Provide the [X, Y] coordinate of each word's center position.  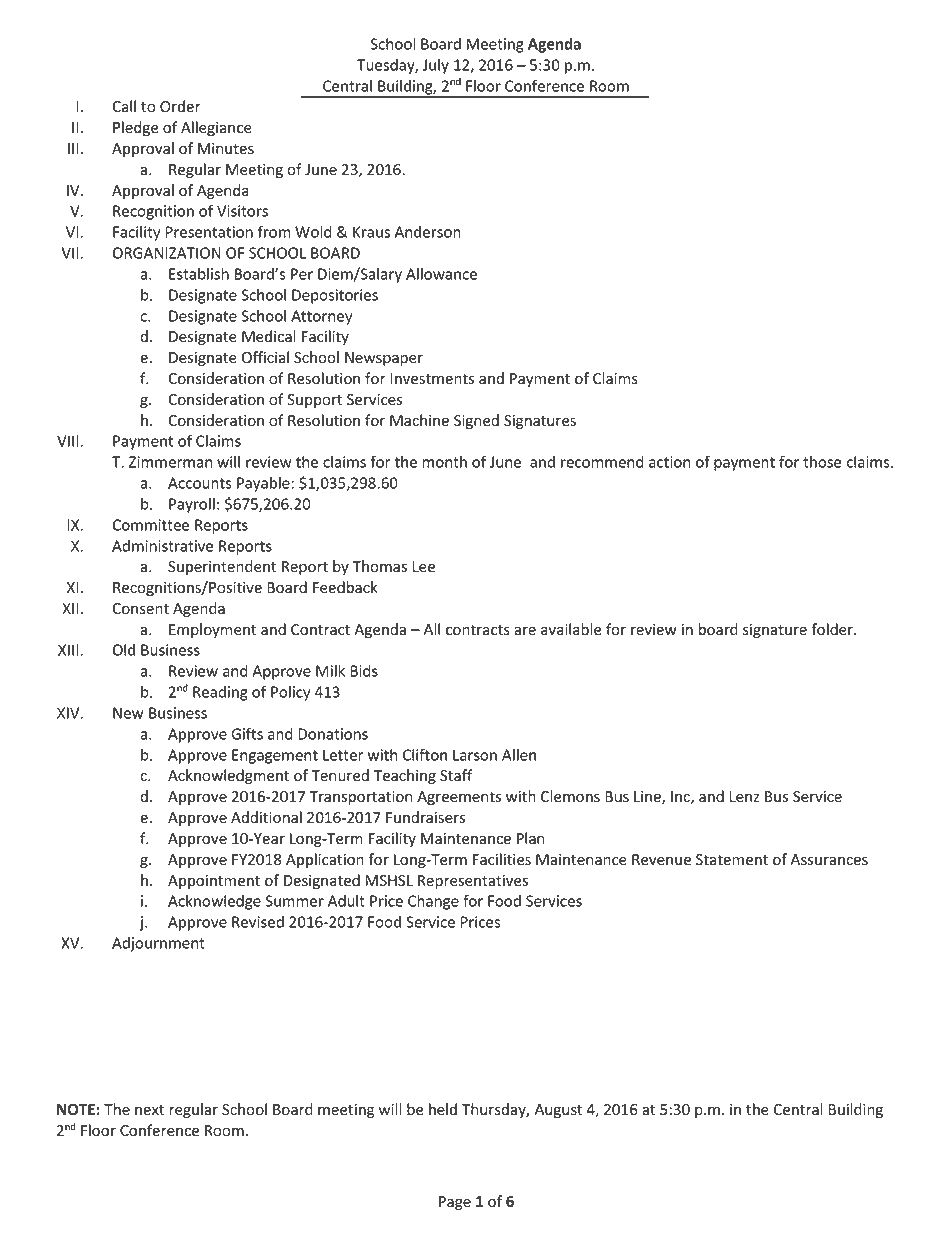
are [525, 631]
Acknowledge [214, 902]
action [670, 462]
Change [433, 902]
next [149, 1110]
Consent [140, 609]
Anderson [428, 232]
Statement [732, 860]
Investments [432, 379]
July [436, 66]
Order [180, 106]
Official [265, 357]
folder [833, 629]
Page [455, 1203]
